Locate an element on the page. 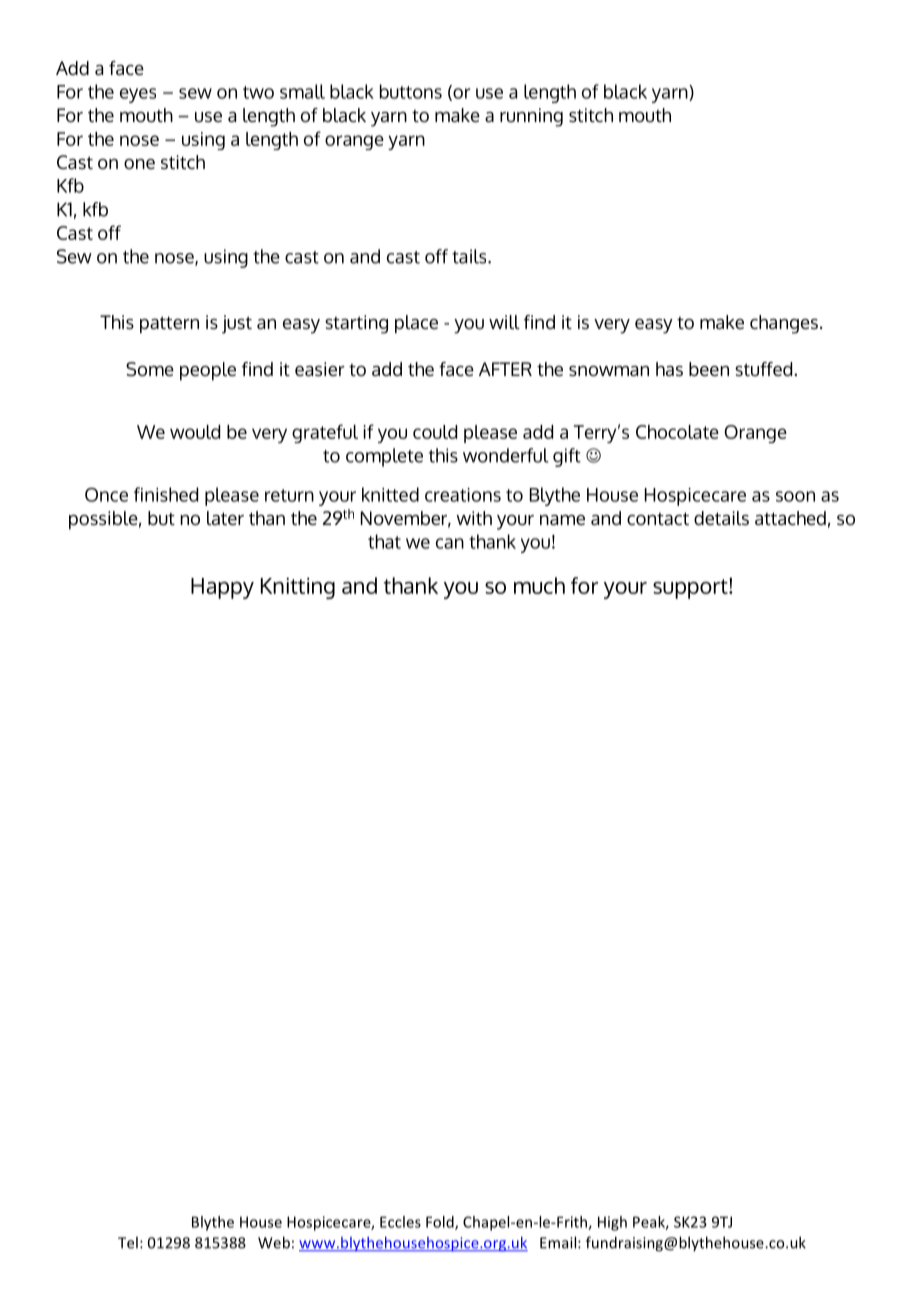 Image resolution: width=924 pixels, height=1308 pixels. Email is located at coordinates (559, 1242).
